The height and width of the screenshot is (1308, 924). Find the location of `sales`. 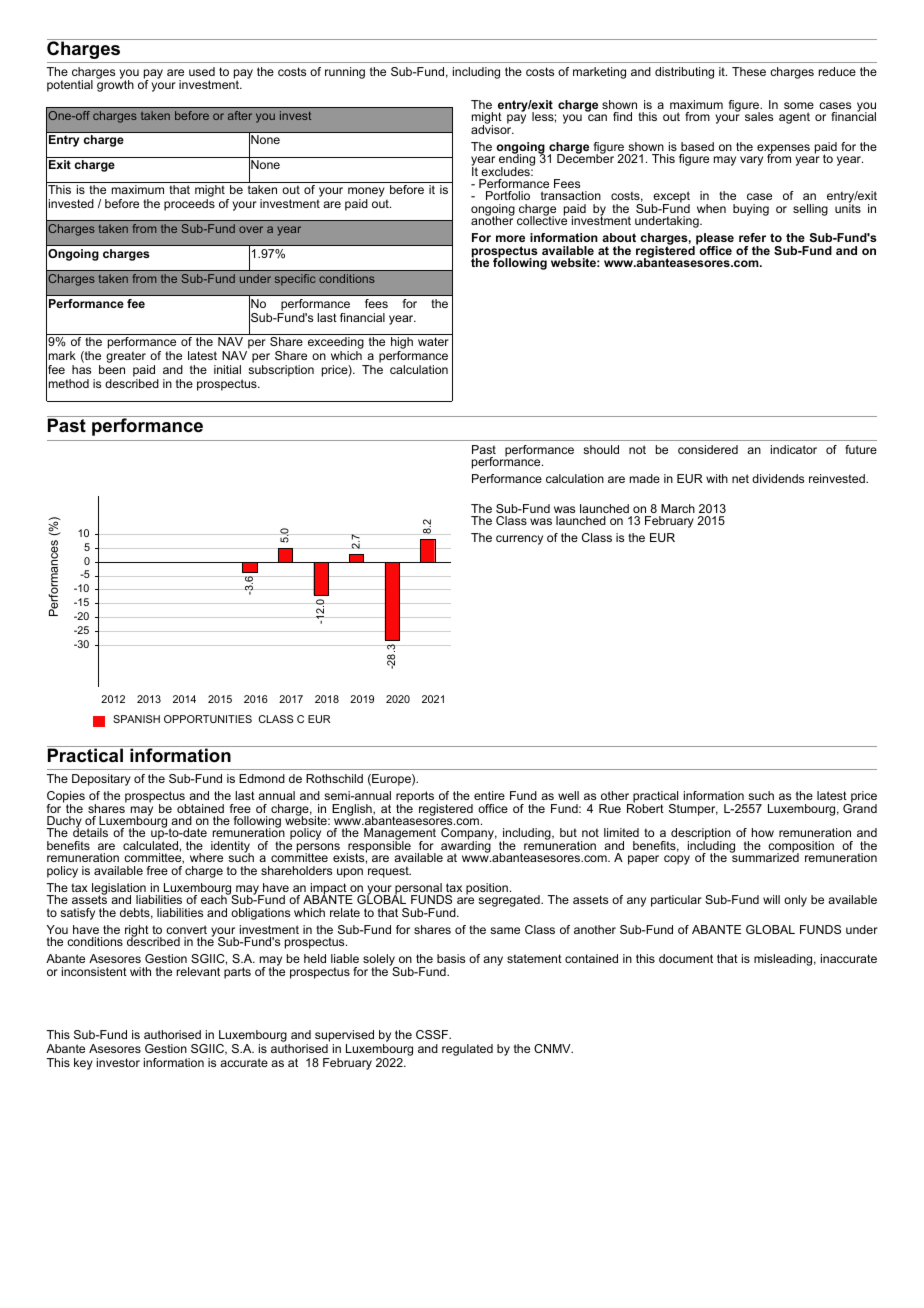

sales is located at coordinates (759, 116).
